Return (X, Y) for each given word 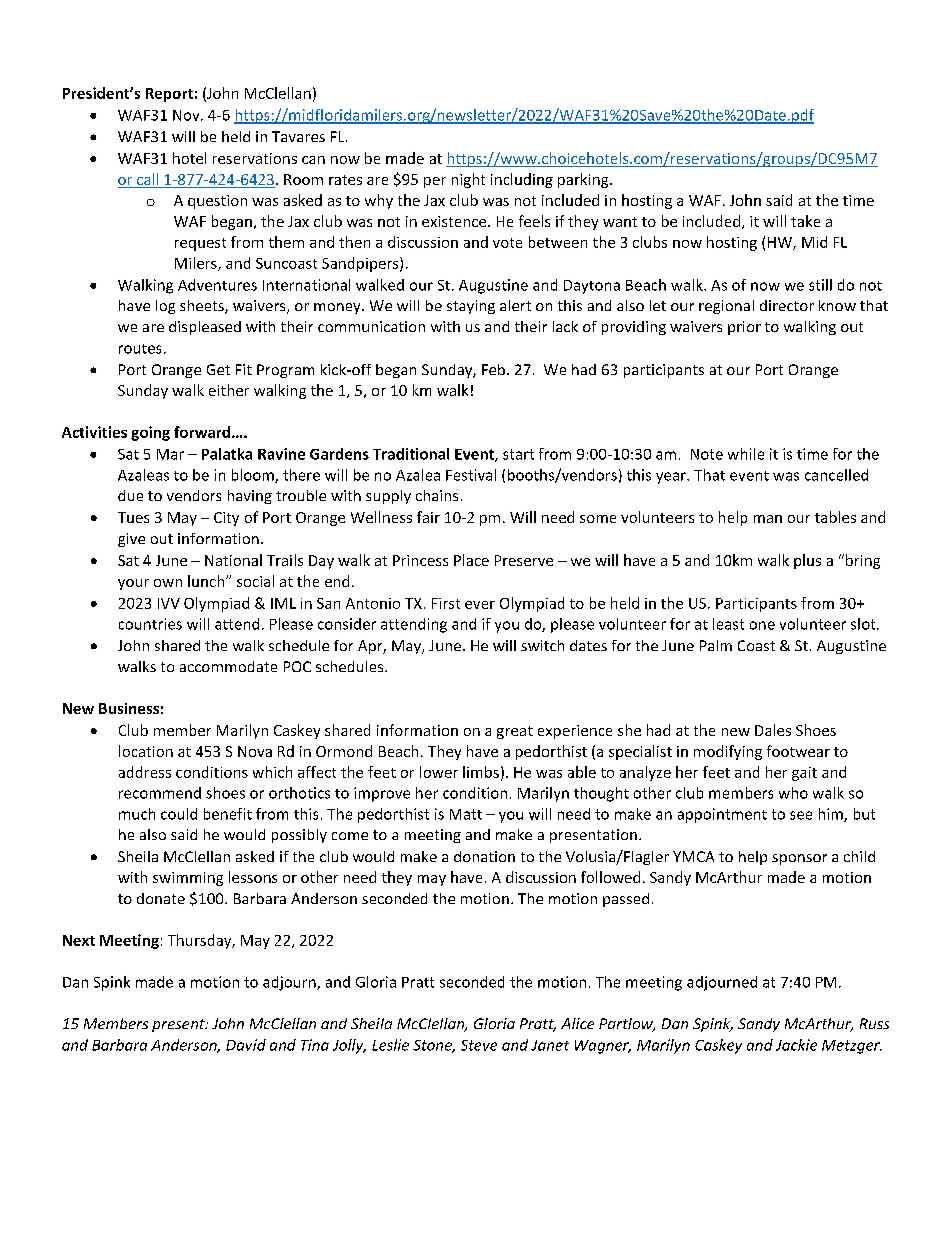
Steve (479, 1045)
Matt (466, 814)
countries (150, 624)
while (746, 454)
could (179, 814)
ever (480, 605)
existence (455, 221)
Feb (493, 369)
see (801, 815)
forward (202, 432)
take (805, 221)
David (246, 1045)
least (728, 624)
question (217, 202)
